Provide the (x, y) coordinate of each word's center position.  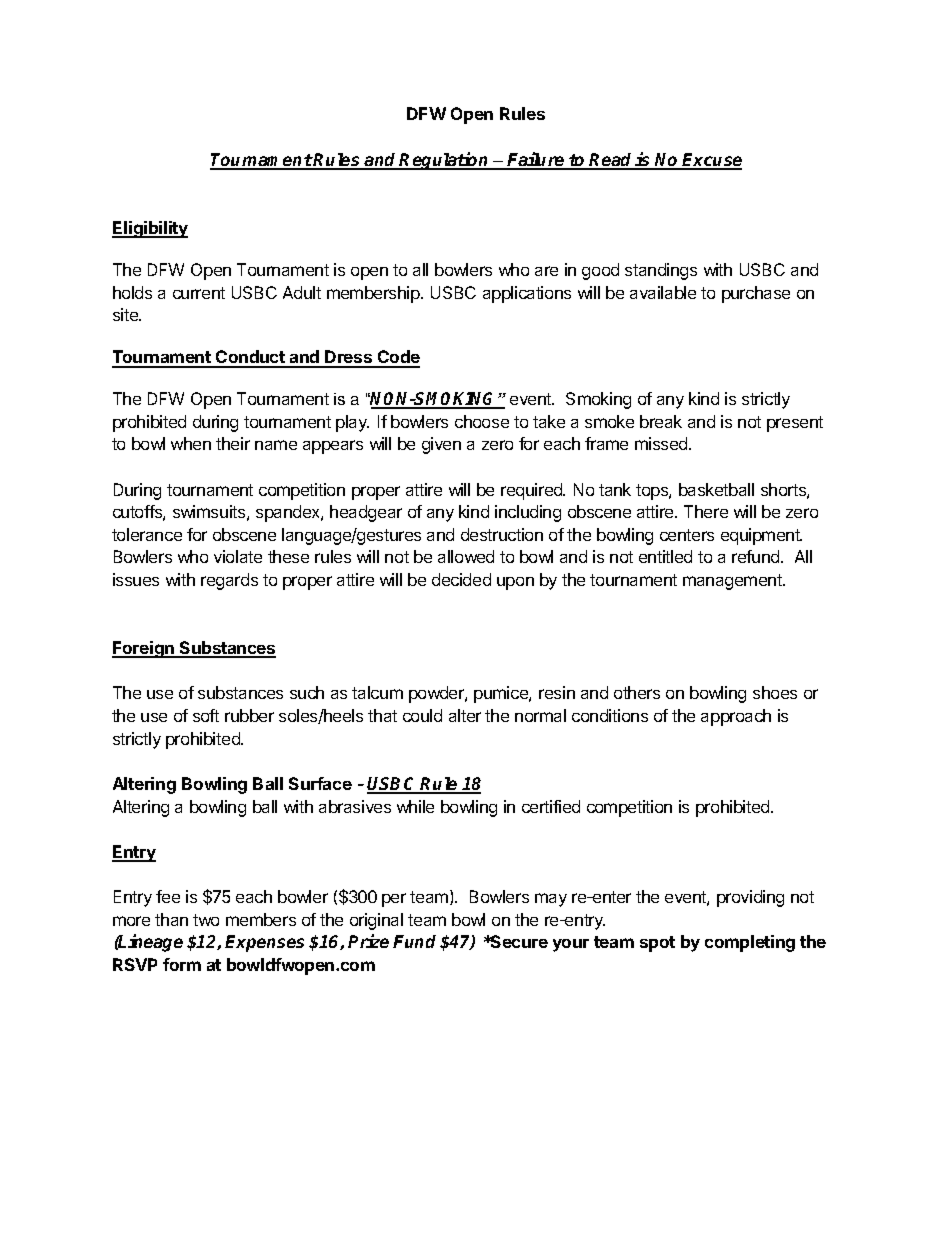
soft (206, 715)
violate (238, 556)
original (376, 921)
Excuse (711, 161)
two (206, 920)
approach (736, 717)
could (422, 715)
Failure (536, 160)
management (733, 582)
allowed (466, 556)
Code (398, 358)
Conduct (250, 358)
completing (750, 943)
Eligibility (150, 229)
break (661, 421)
